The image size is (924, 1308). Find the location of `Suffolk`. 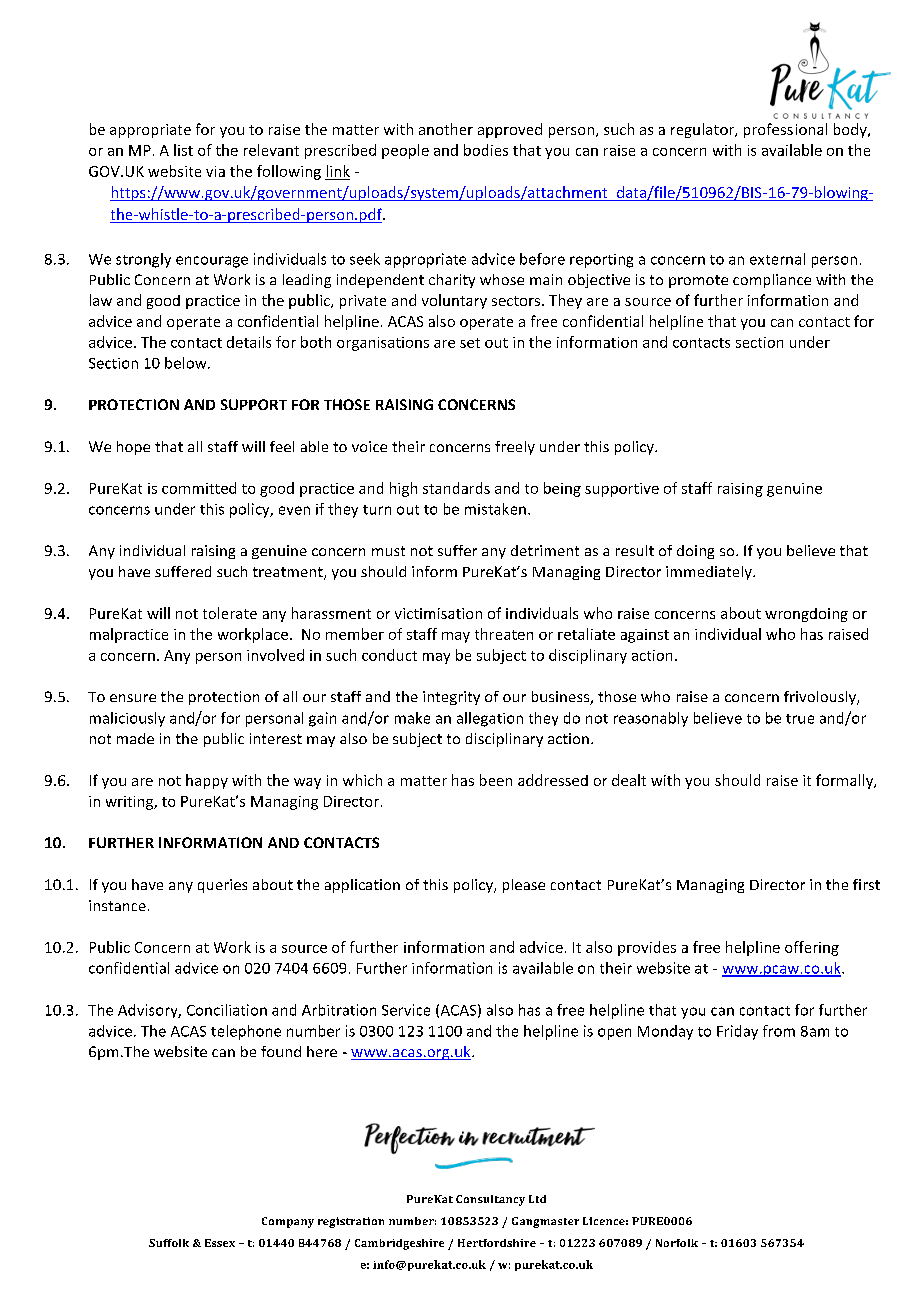

Suffolk is located at coordinates (169, 1243).
